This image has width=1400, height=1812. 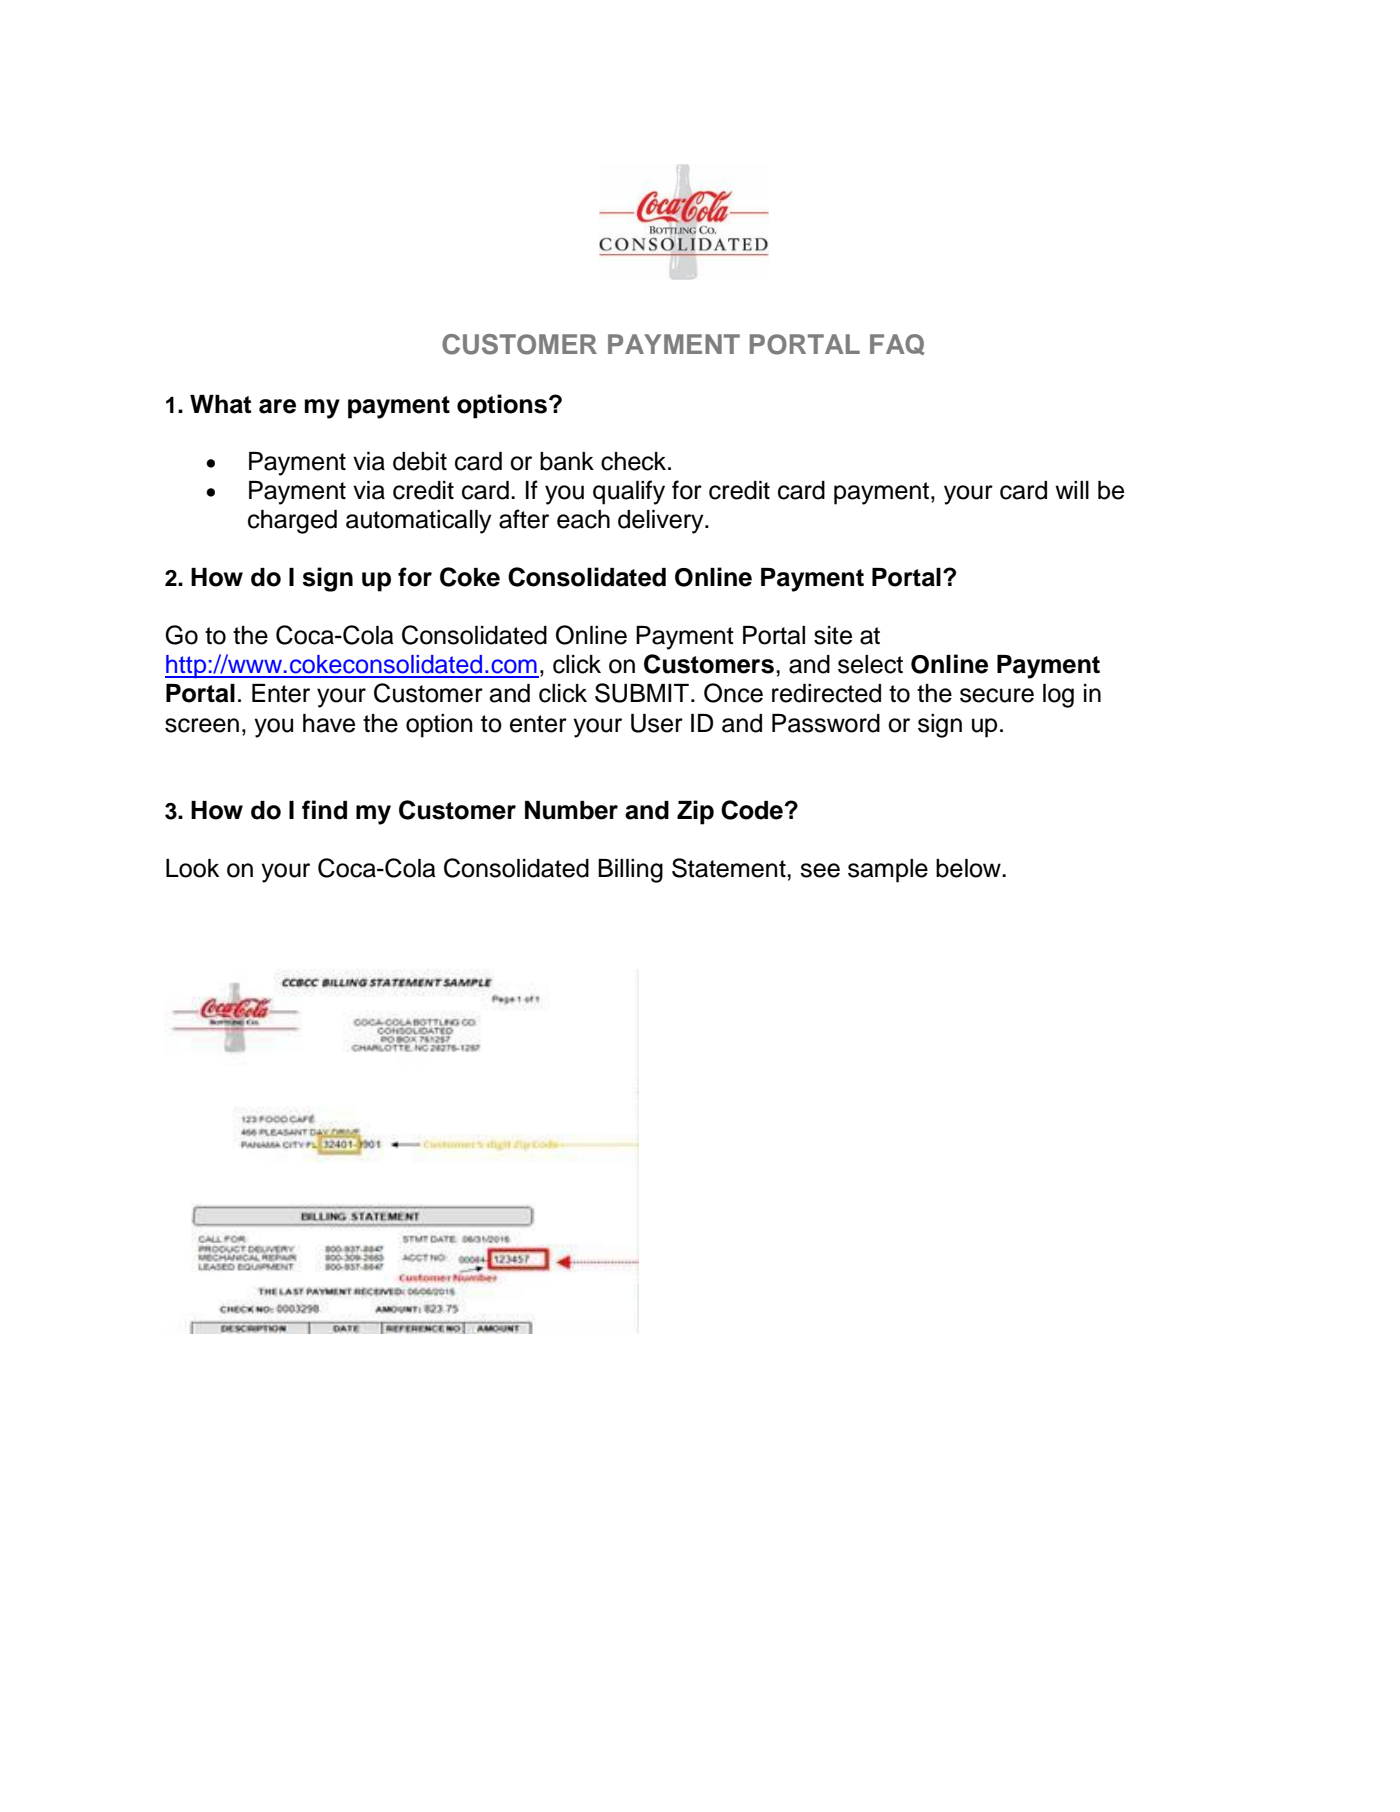 I want to click on below, so click(x=969, y=868).
